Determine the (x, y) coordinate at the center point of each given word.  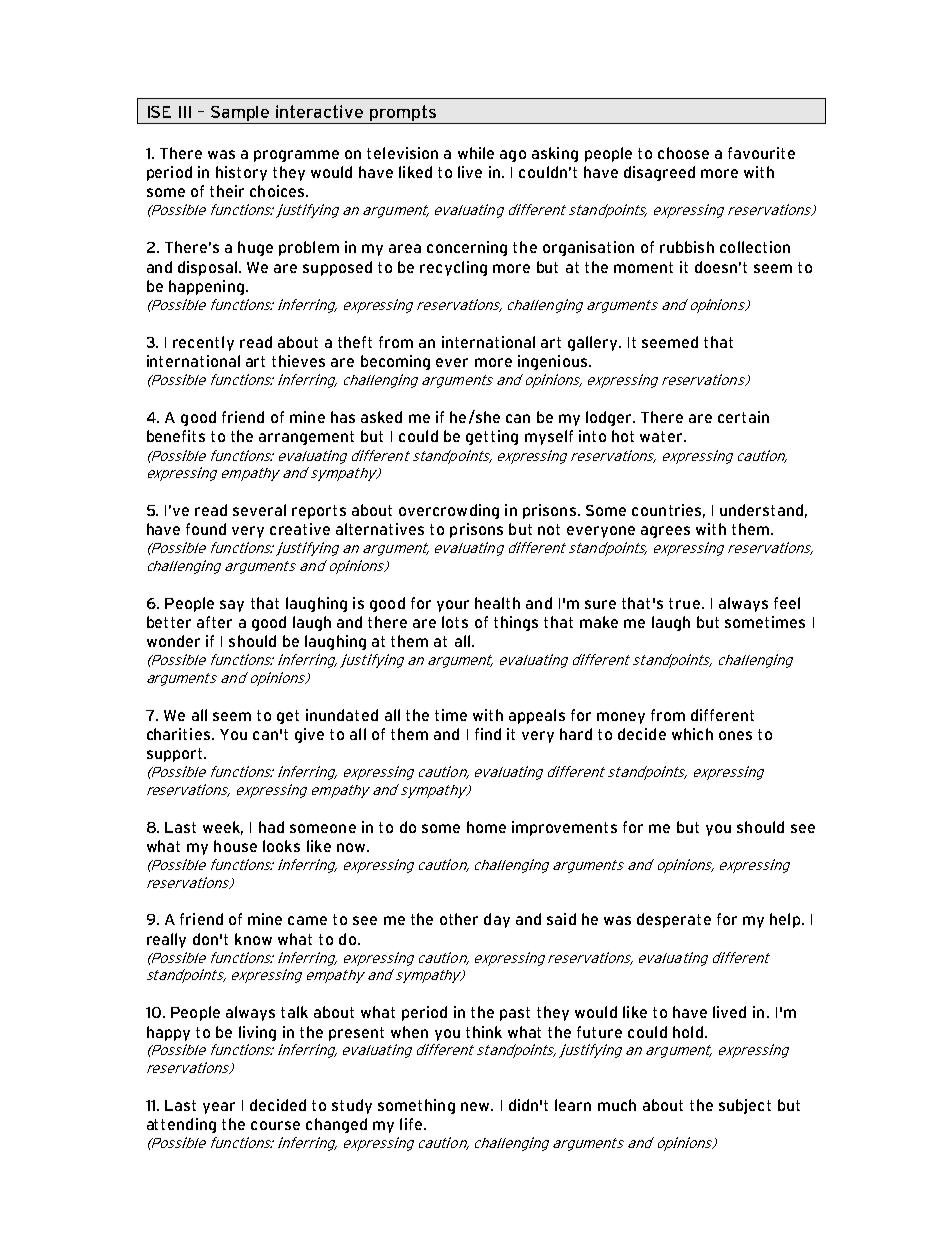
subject (745, 1106)
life (411, 1124)
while (476, 153)
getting (492, 437)
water (662, 436)
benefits (176, 436)
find (488, 734)
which (692, 734)
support (176, 755)
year (219, 1108)
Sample (240, 115)
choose (683, 153)
